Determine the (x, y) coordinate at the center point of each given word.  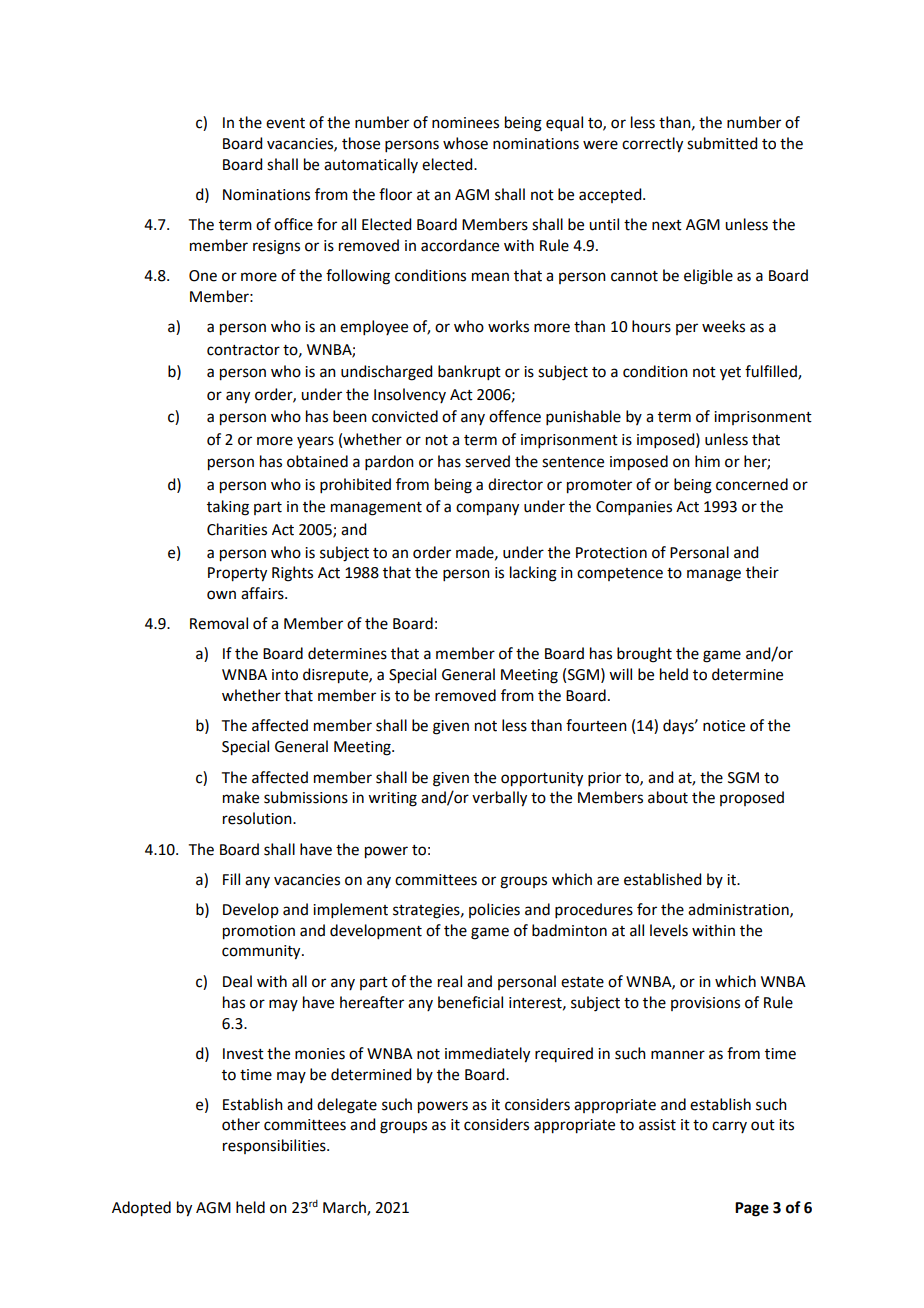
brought (644, 655)
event (285, 123)
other (241, 1124)
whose (465, 143)
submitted (722, 143)
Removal (219, 623)
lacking (533, 574)
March (345, 1208)
